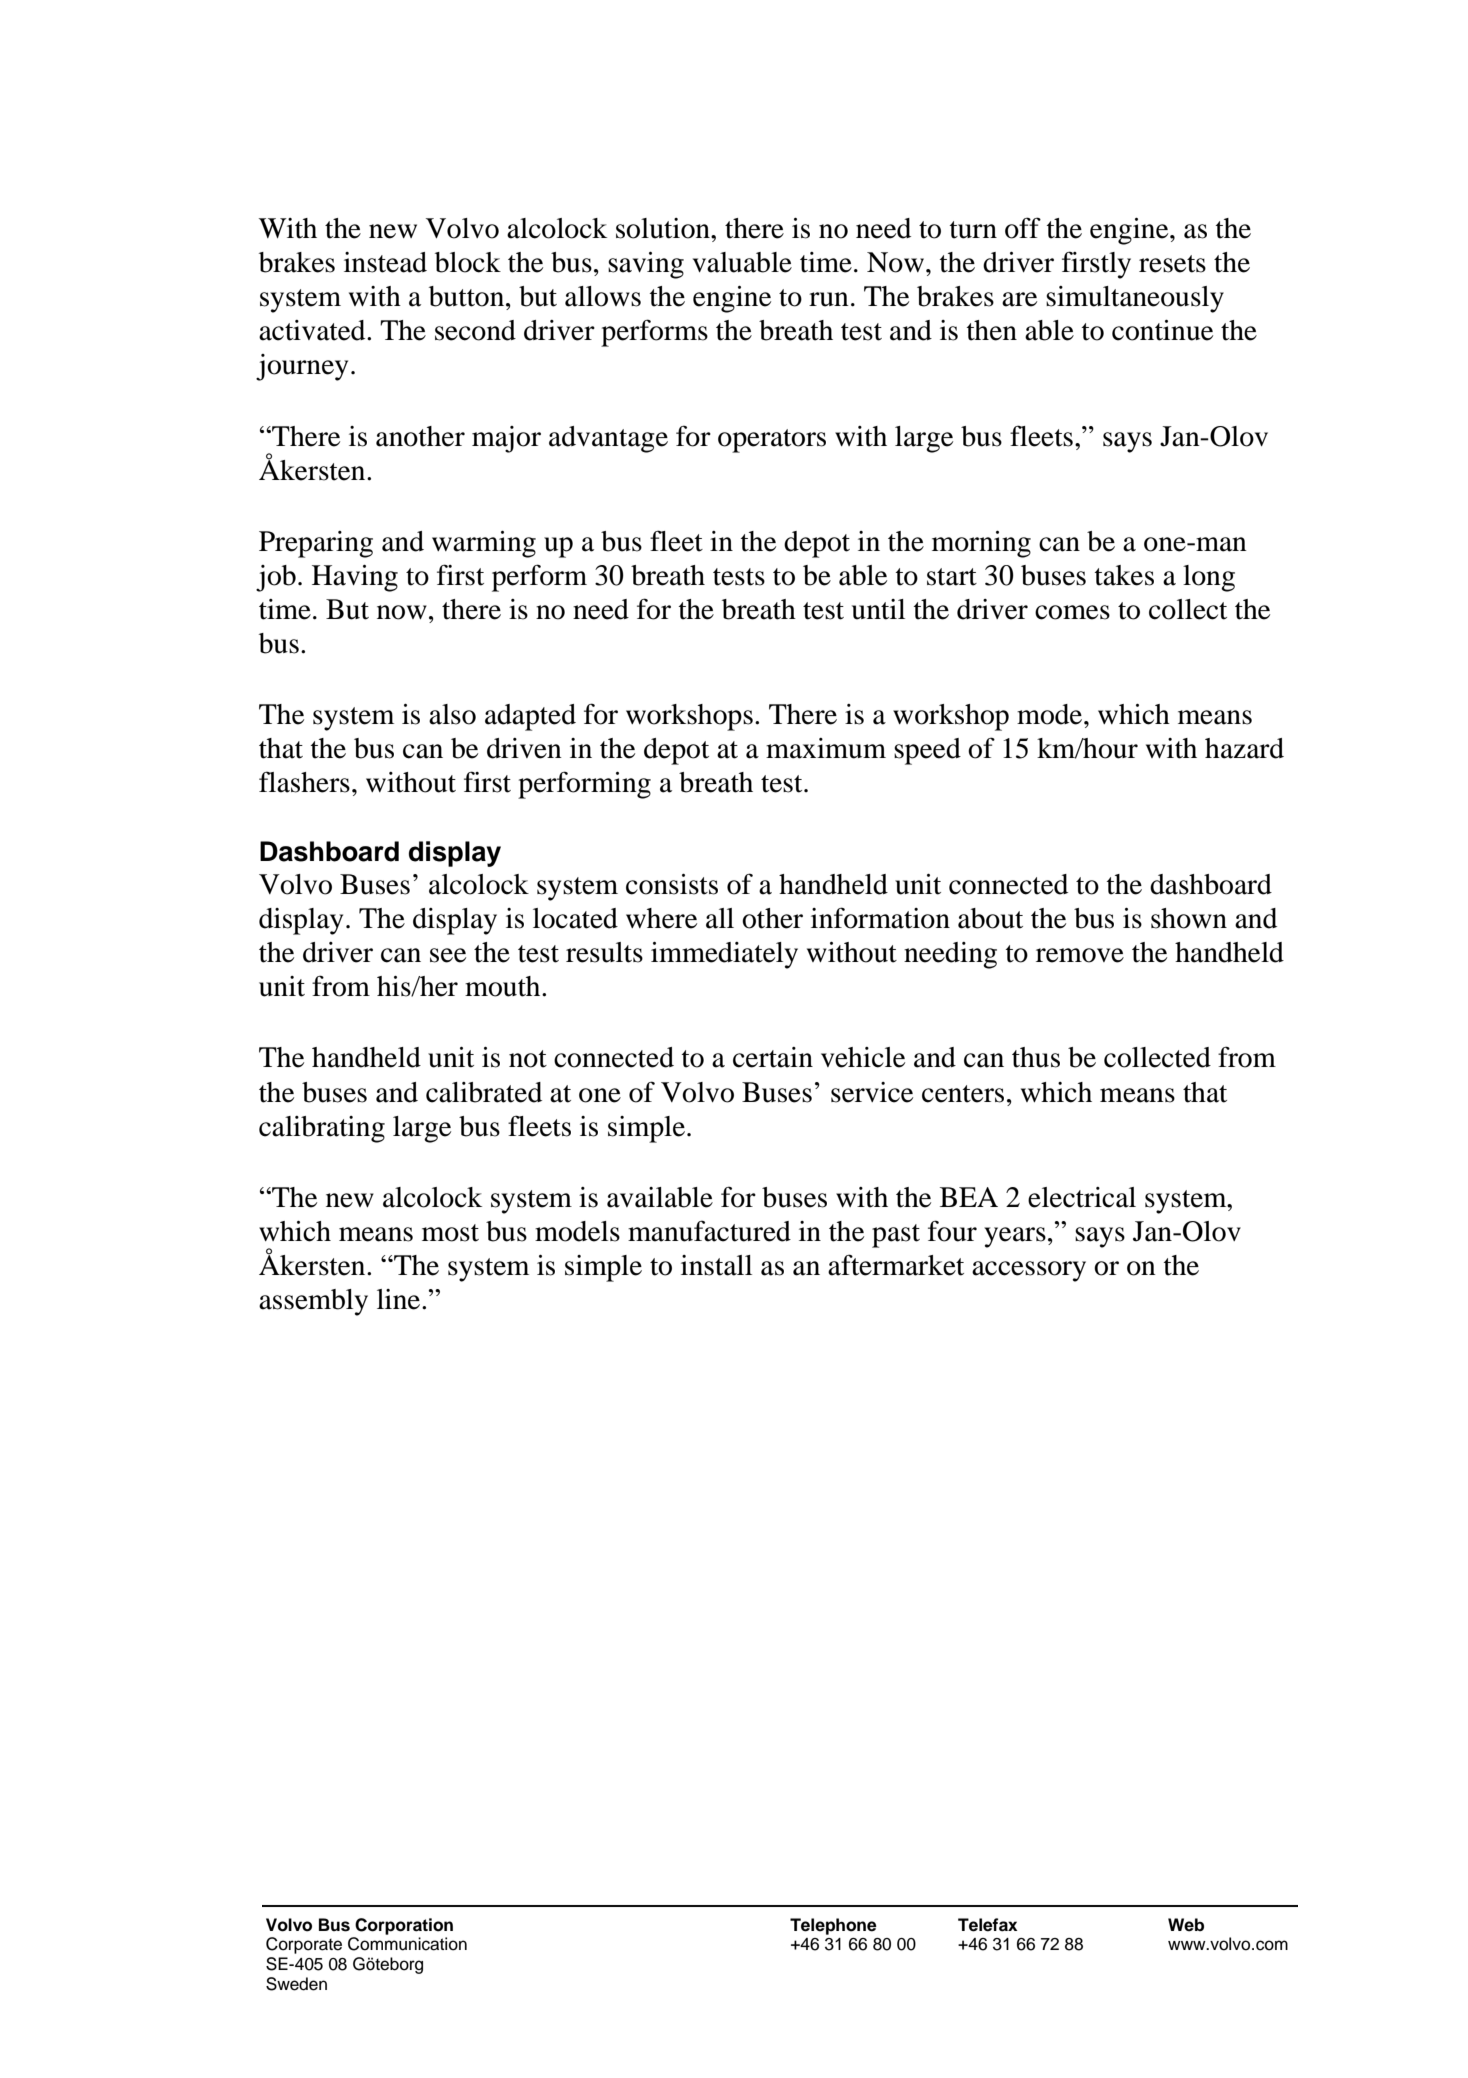  What do you see at coordinates (672, 884) in the document?
I see `consists` at bounding box center [672, 884].
